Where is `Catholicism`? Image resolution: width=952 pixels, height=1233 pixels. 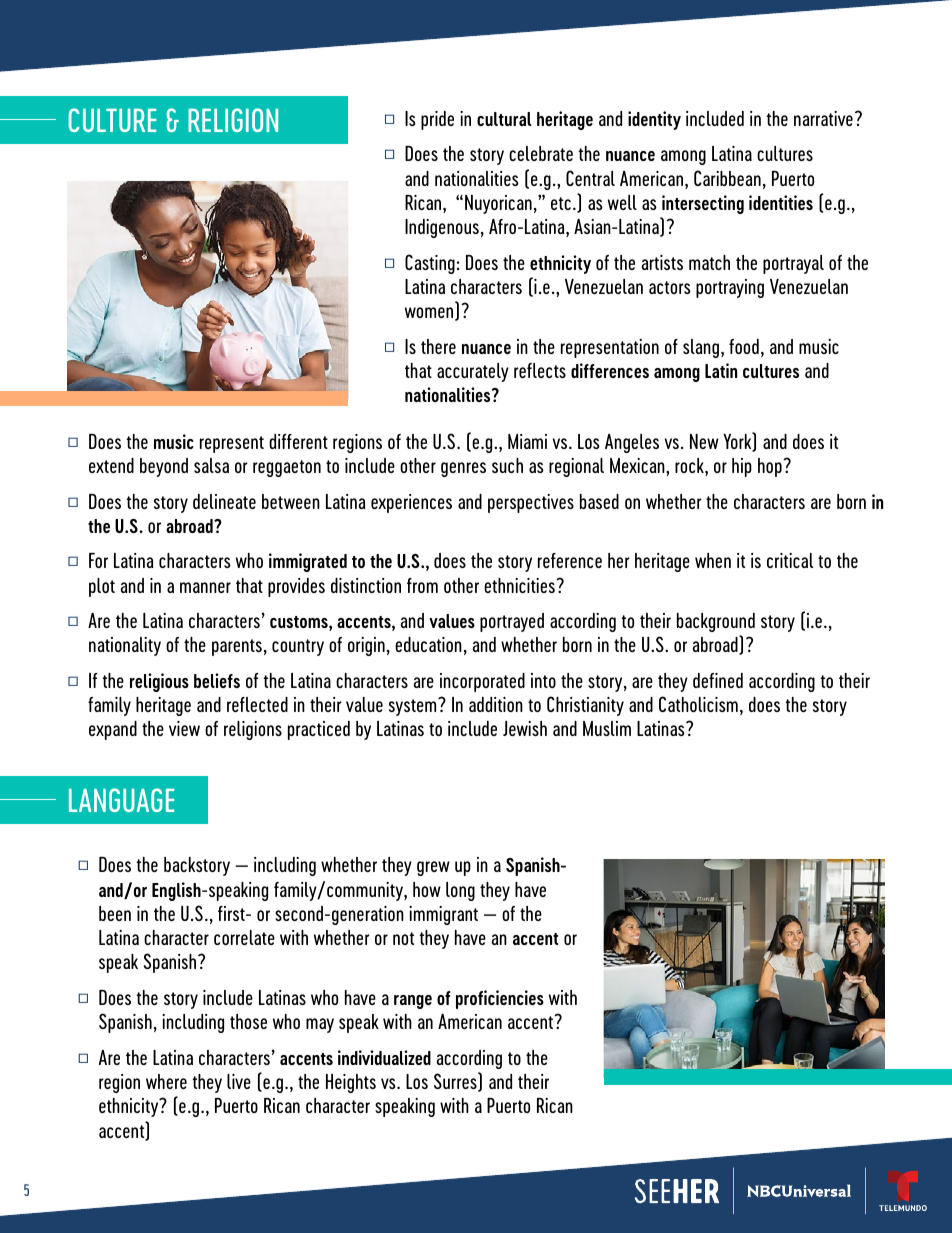
Catholicism is located at coordinates (698, 704).
